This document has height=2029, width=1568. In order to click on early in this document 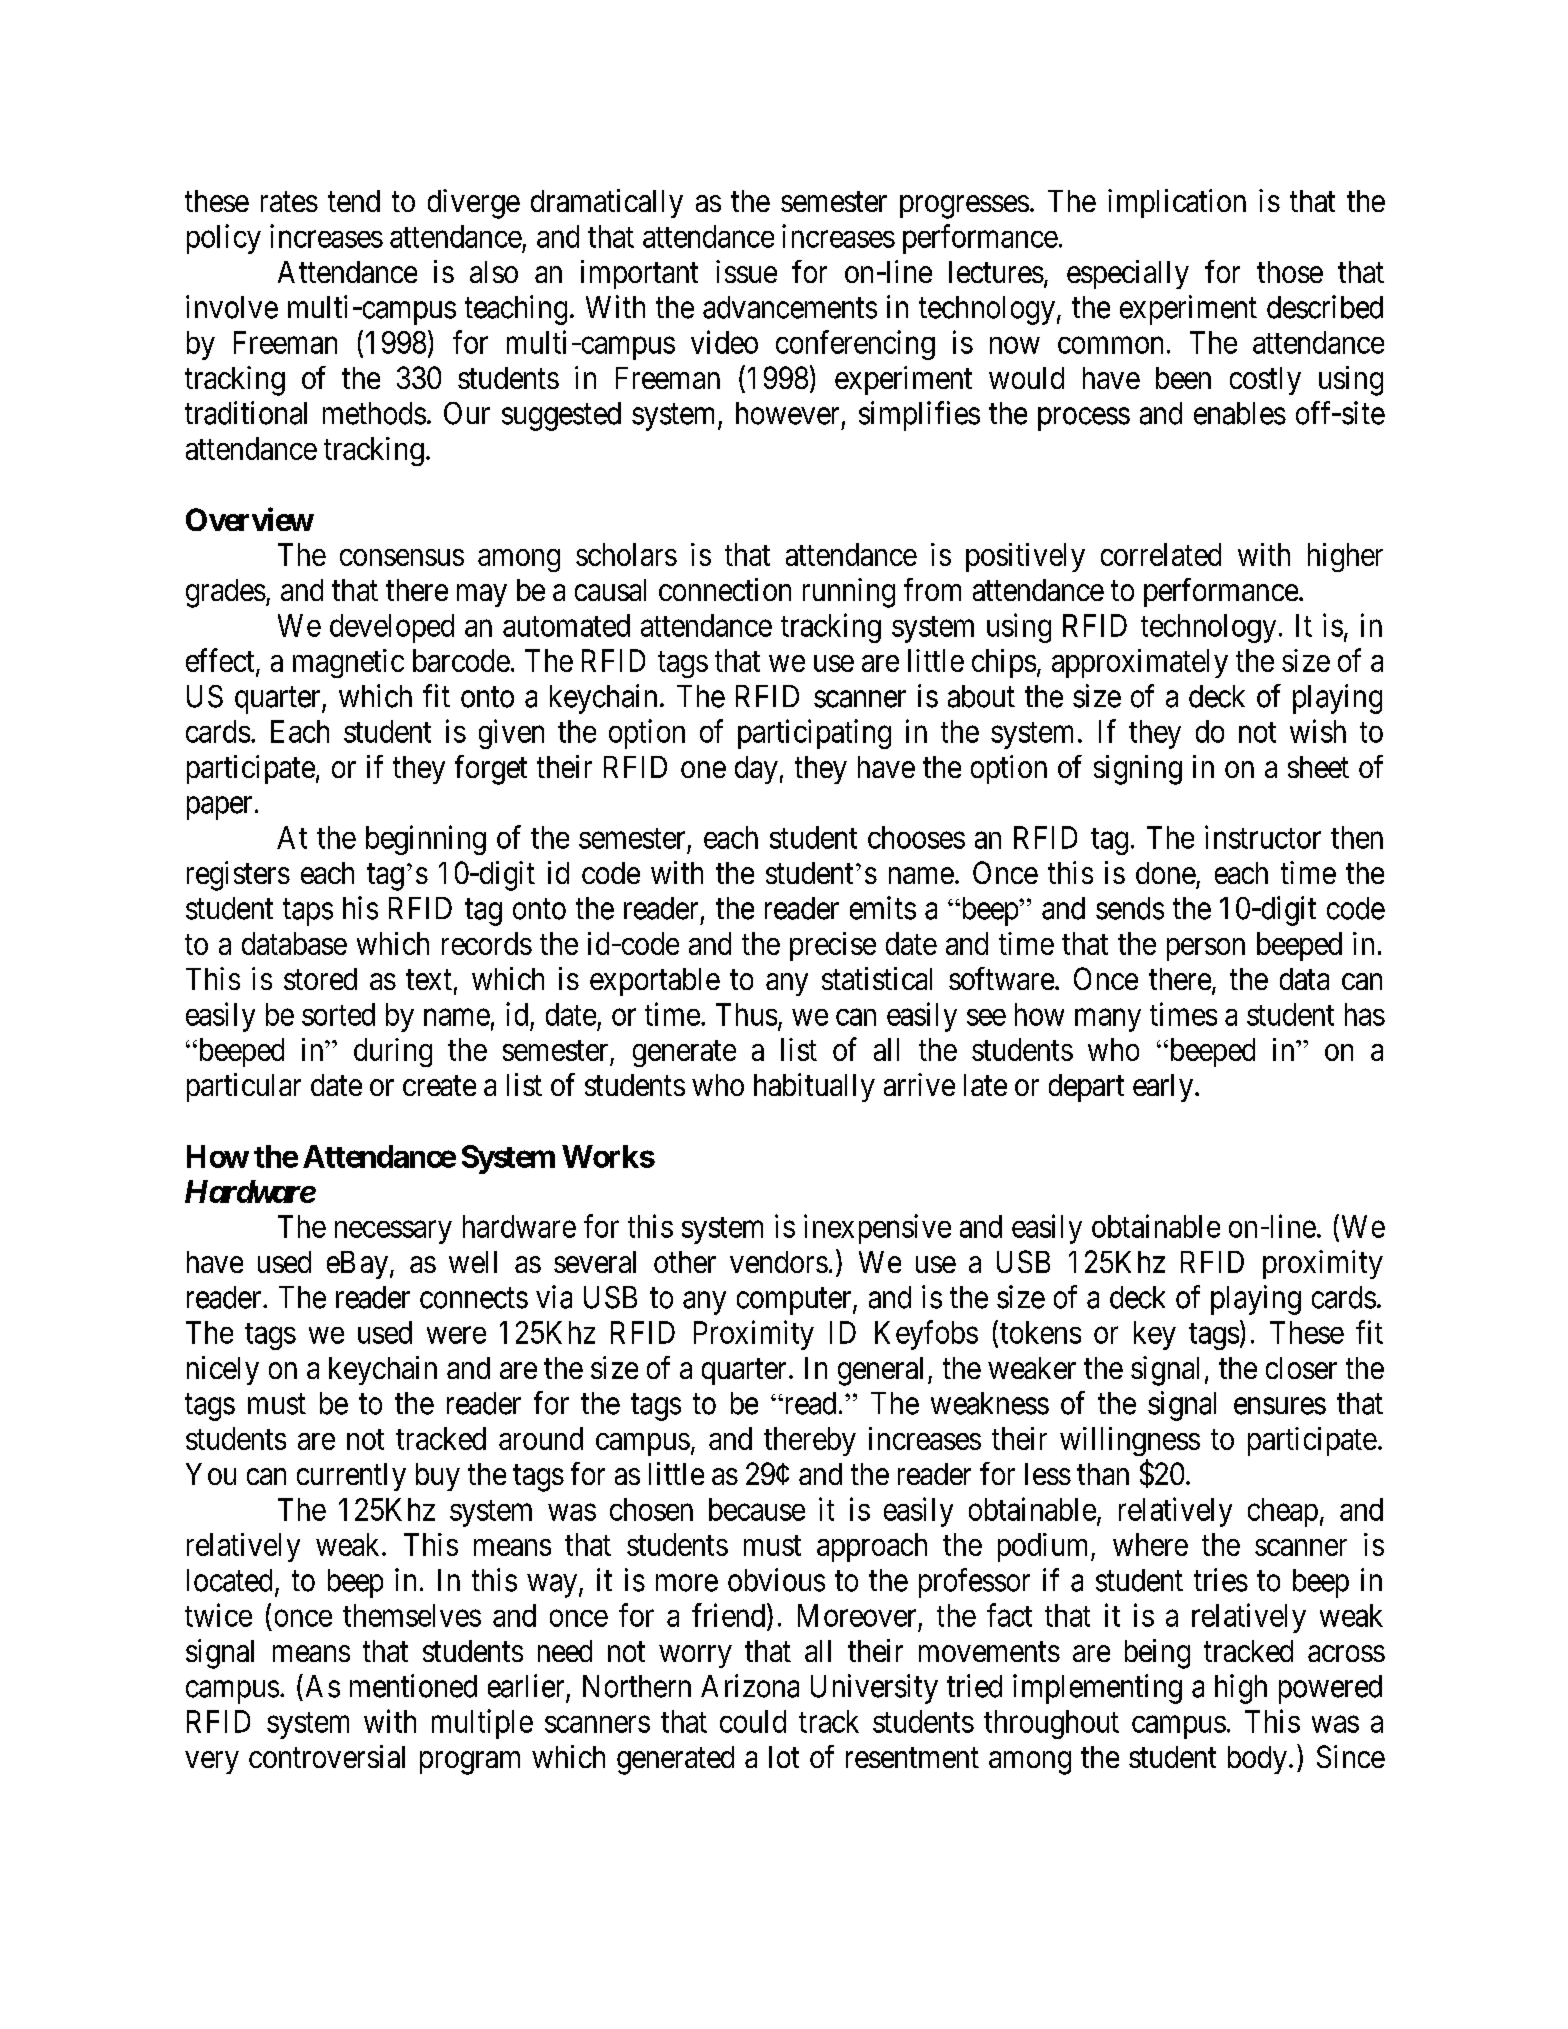, I will do `click(1164, 1088)`.
